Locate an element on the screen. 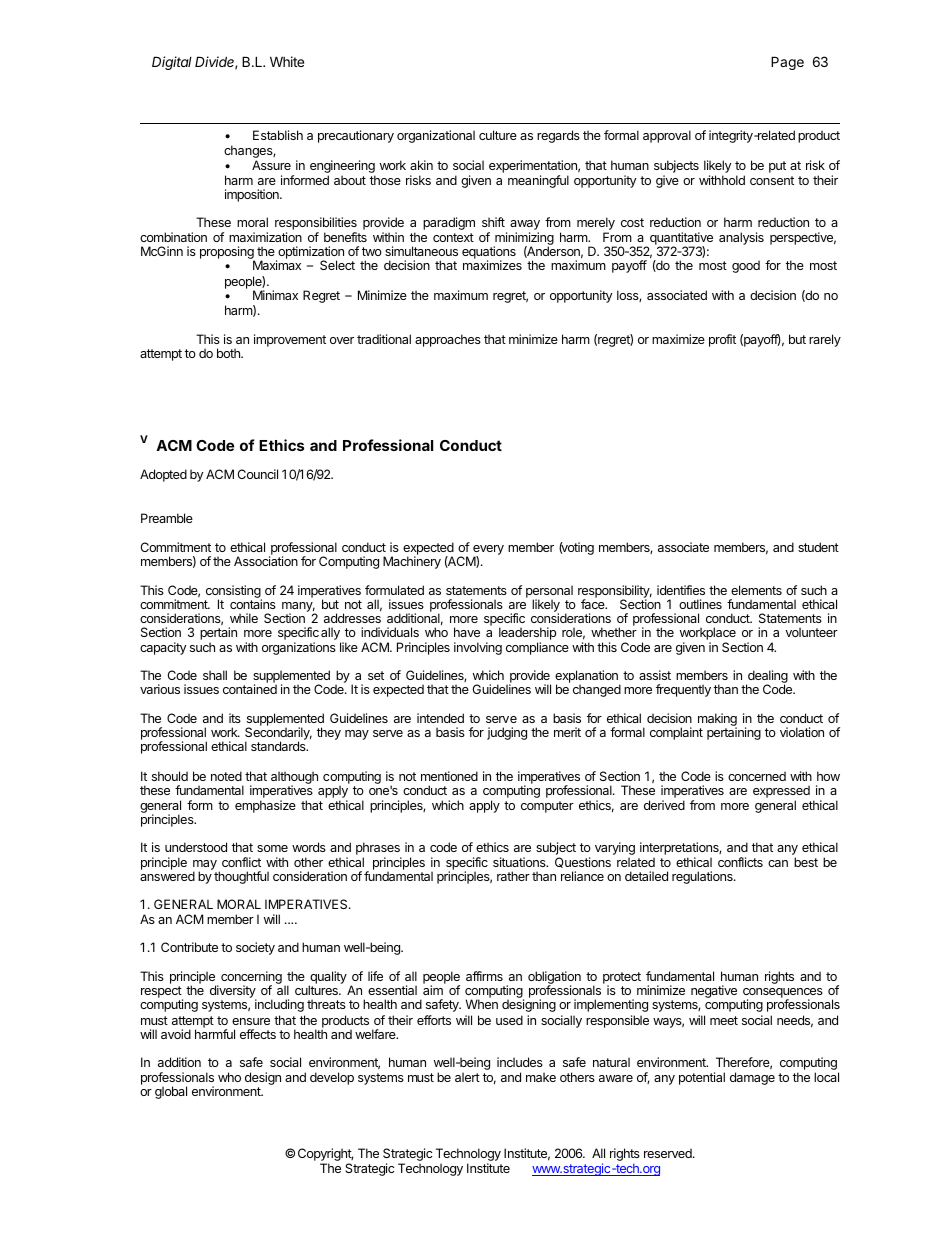 The height and width of the screenshot is (1233, 952). consisting is located at coordinates (233, 593).
